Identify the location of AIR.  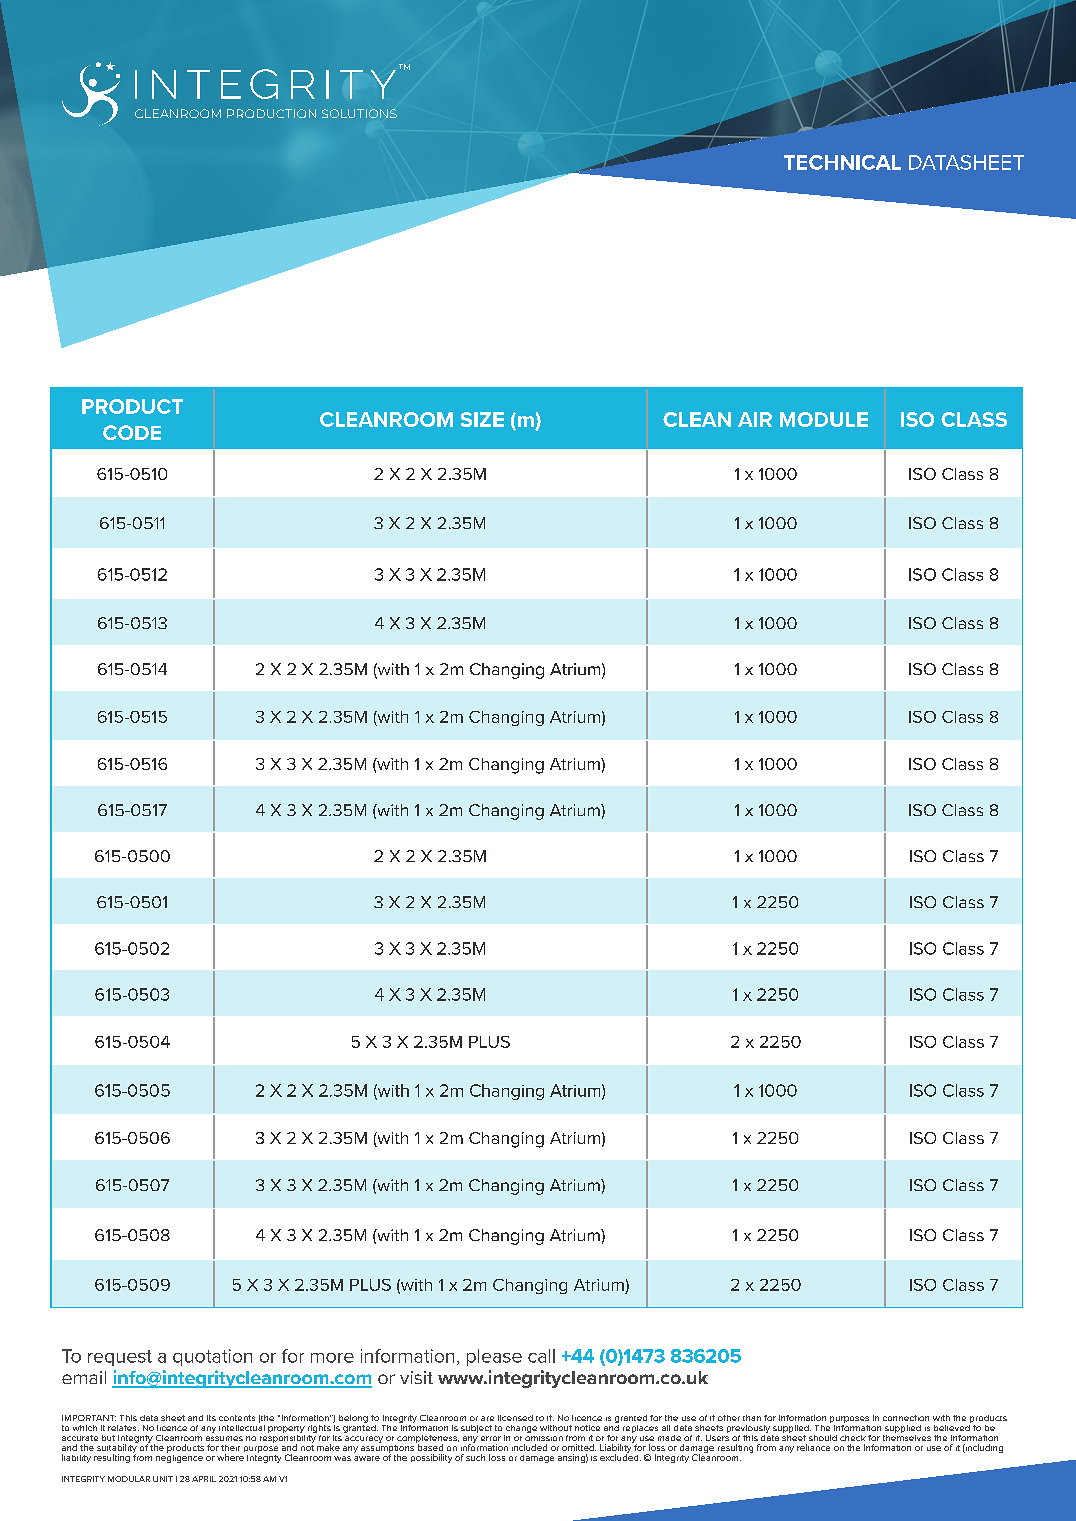
(755, 419).
